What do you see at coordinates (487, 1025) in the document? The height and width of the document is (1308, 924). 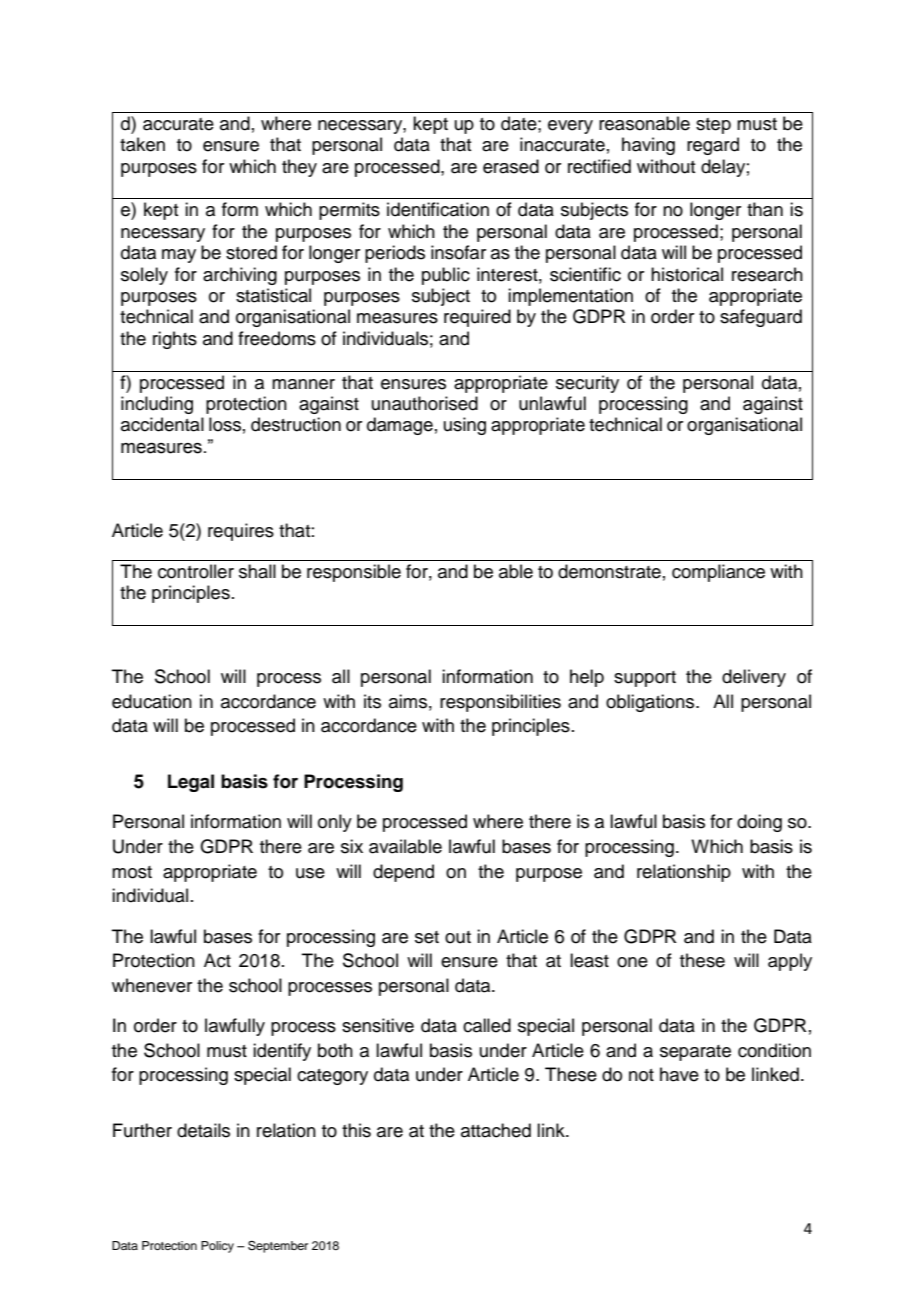 I see `called` at bounding box center [487, 1025].
